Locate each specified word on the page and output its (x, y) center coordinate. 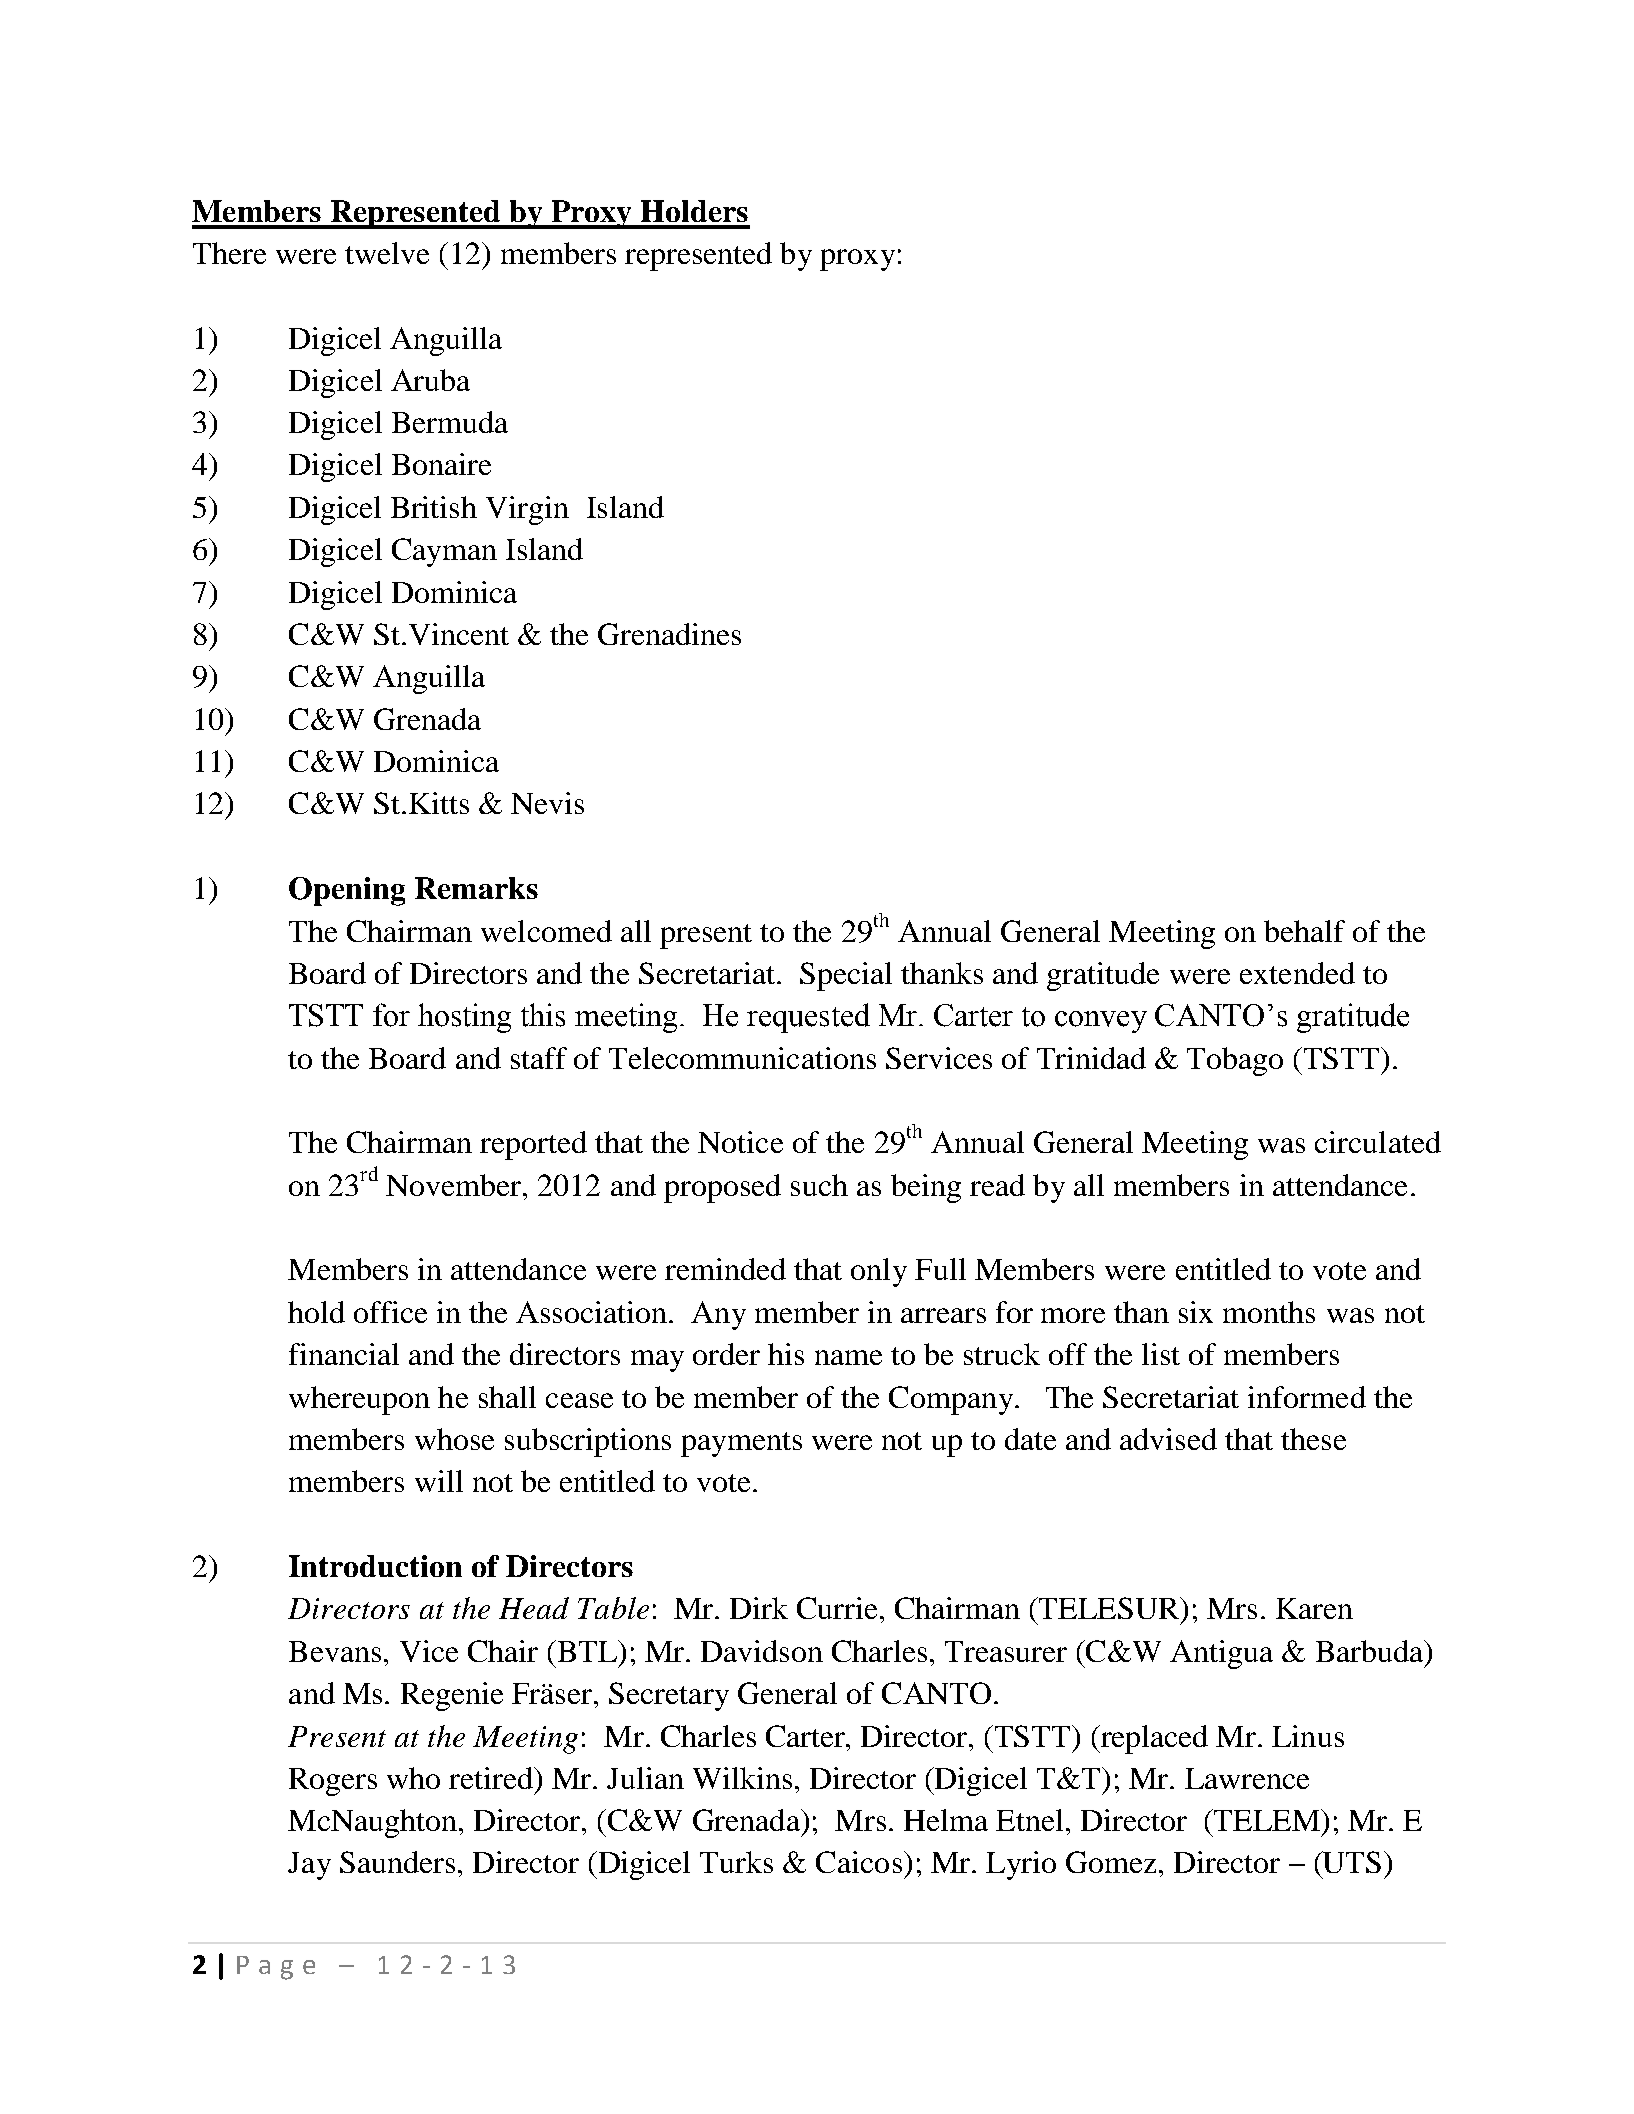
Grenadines (669, 634)
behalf (1304, 931)
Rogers (333, 1782)
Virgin (527, 510)
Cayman (444, 552)
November (455, 1185)
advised (1168, 1439)
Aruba (430, 380)
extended (1297, 973)
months (1269, 1312)
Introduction (375, 1566)
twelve (387, 253)
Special (846, 976)
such (819, 1185)
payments (741, 1444)
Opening (347, 891)
